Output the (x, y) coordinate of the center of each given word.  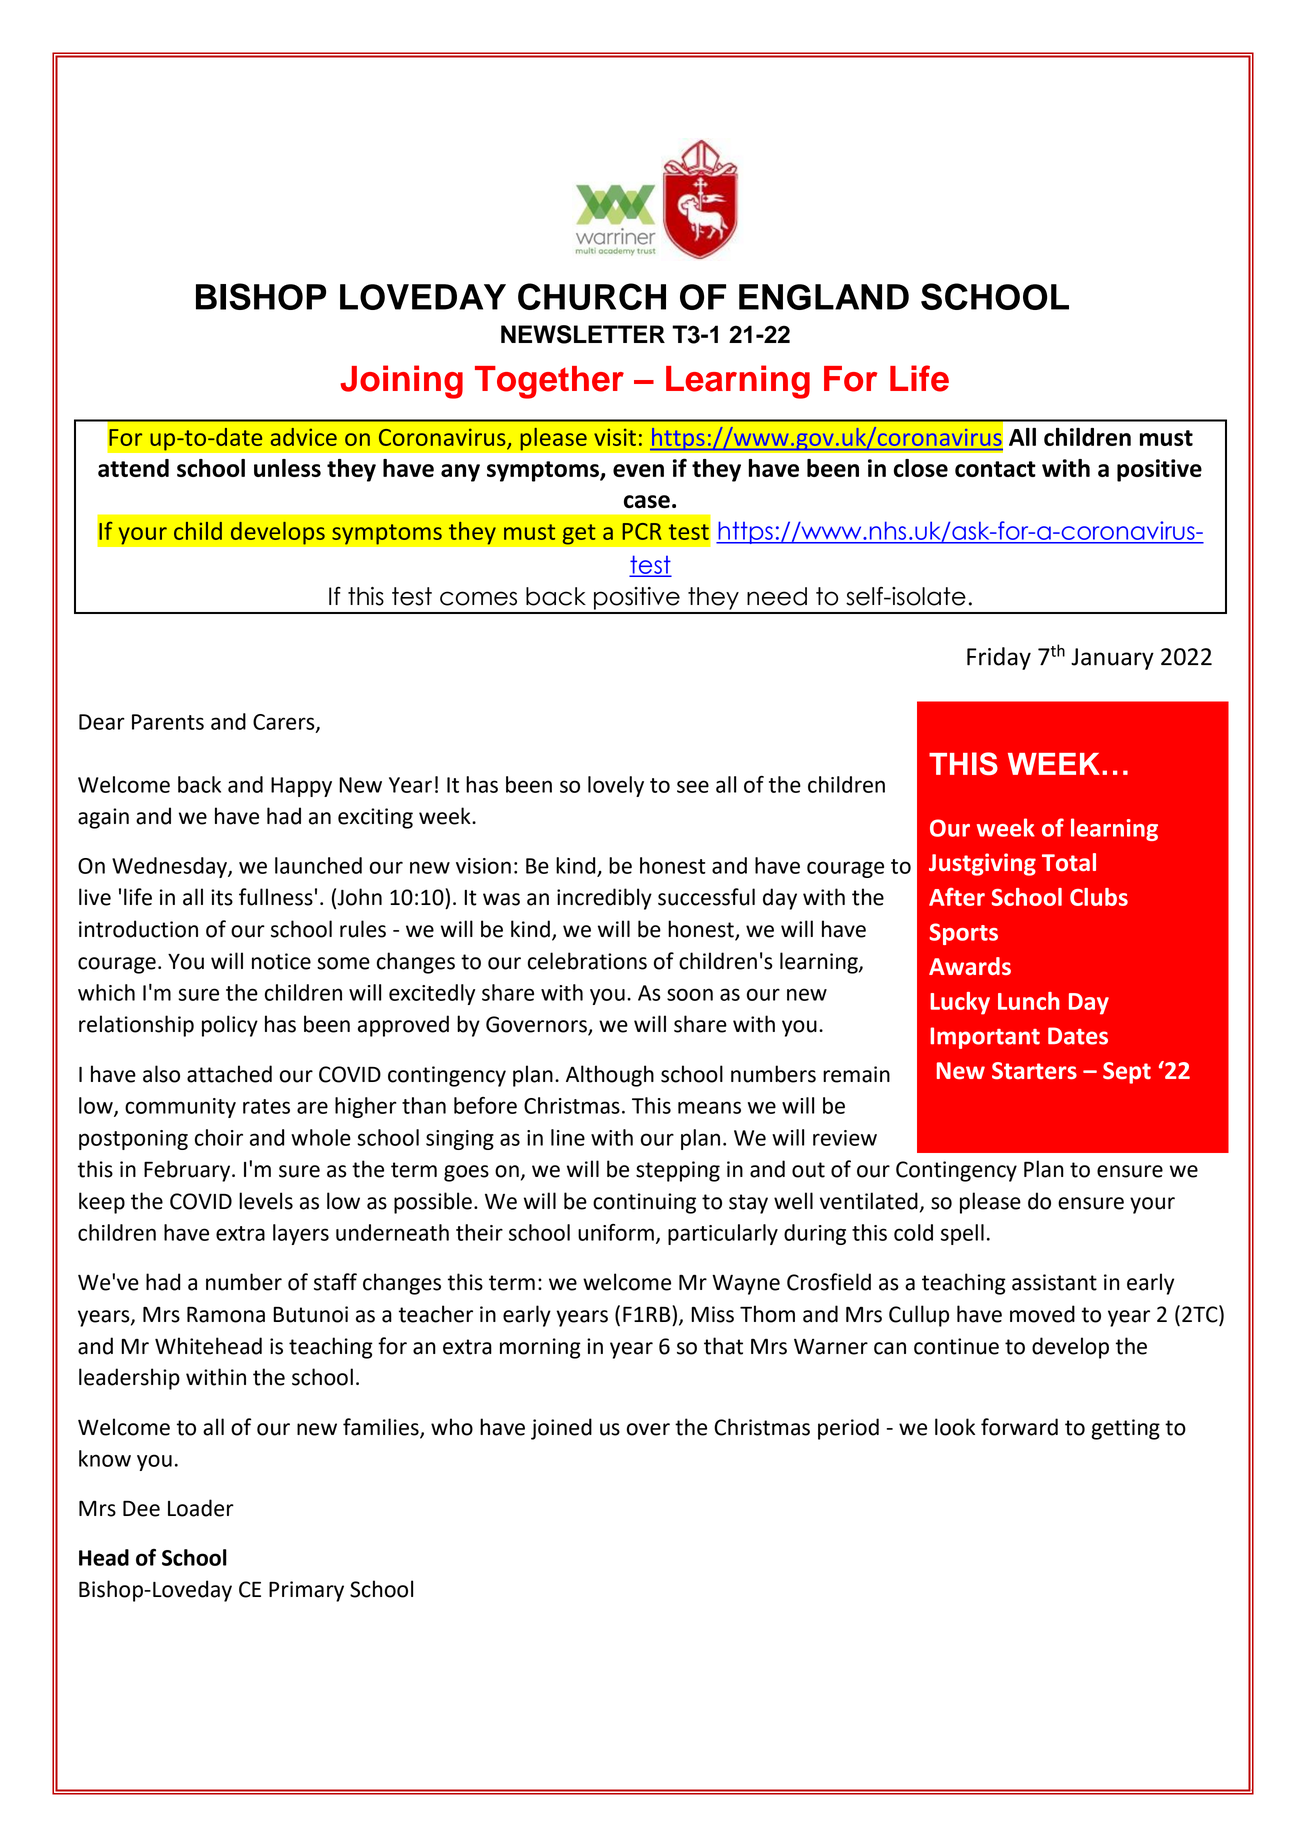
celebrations (587, 961)
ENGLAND (824, 297)
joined (561, 1429)
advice (304, 437)
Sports (963, 934)
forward (1019, 1427)
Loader (201, 1508)
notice (281, 961)
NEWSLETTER (583, 334)
